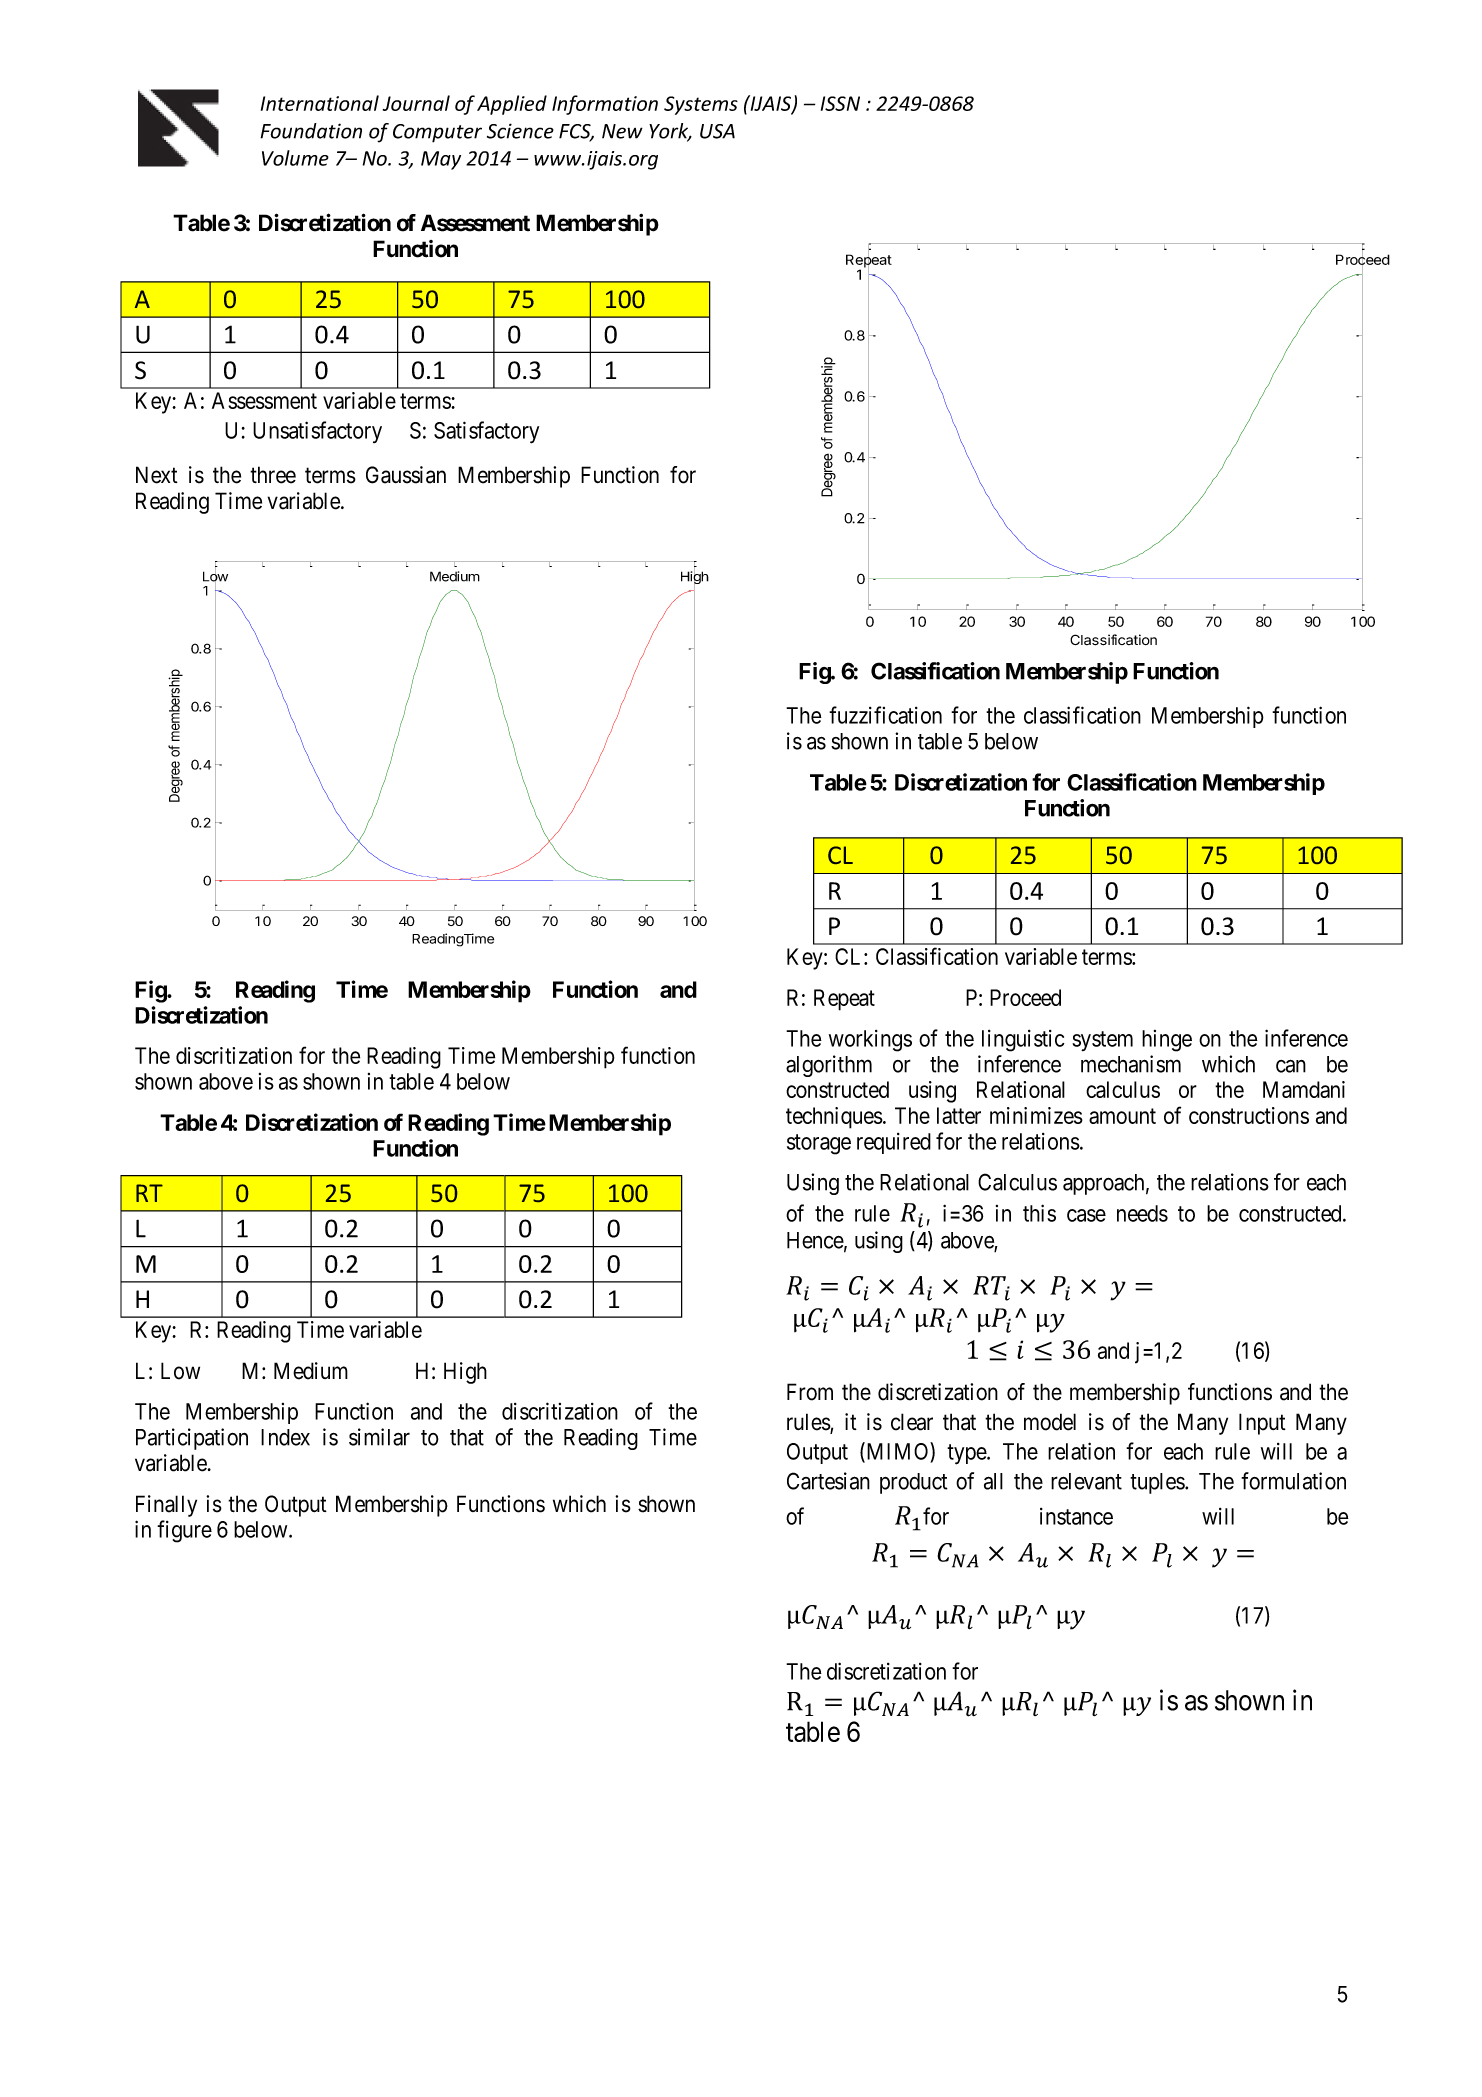  What do you see at coordinates (273, 475) in the page?
I see `three` at bounding box center [273, 475].
